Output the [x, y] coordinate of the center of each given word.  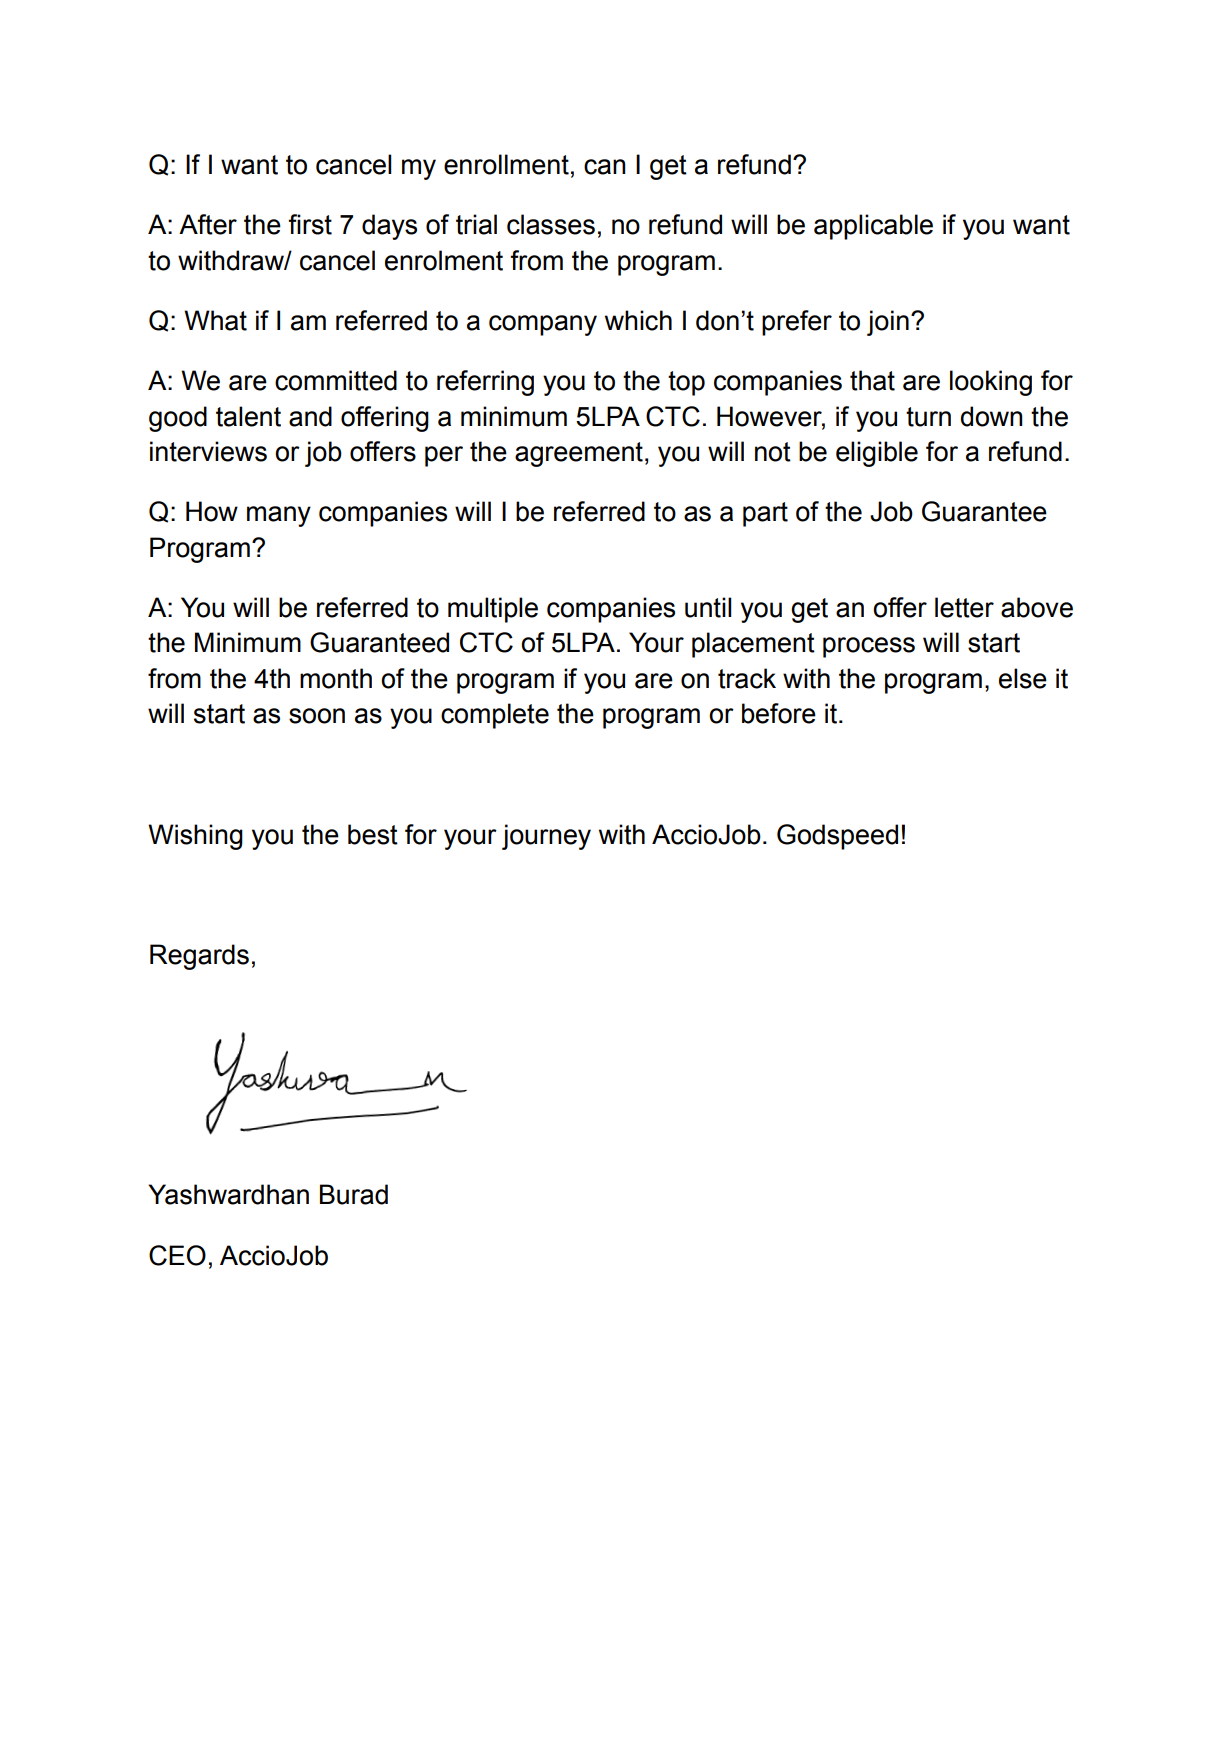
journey [546, 837]
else [1023, 678]
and [310, 416]
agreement [579, 454]
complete [495, 716]
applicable [873, 227]
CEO [177, 1255]
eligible [877, 454]
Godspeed [837, 837]
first [310, 224]
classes [551, 224]
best [373, 834]
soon [317, 716]
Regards [199, 957]
